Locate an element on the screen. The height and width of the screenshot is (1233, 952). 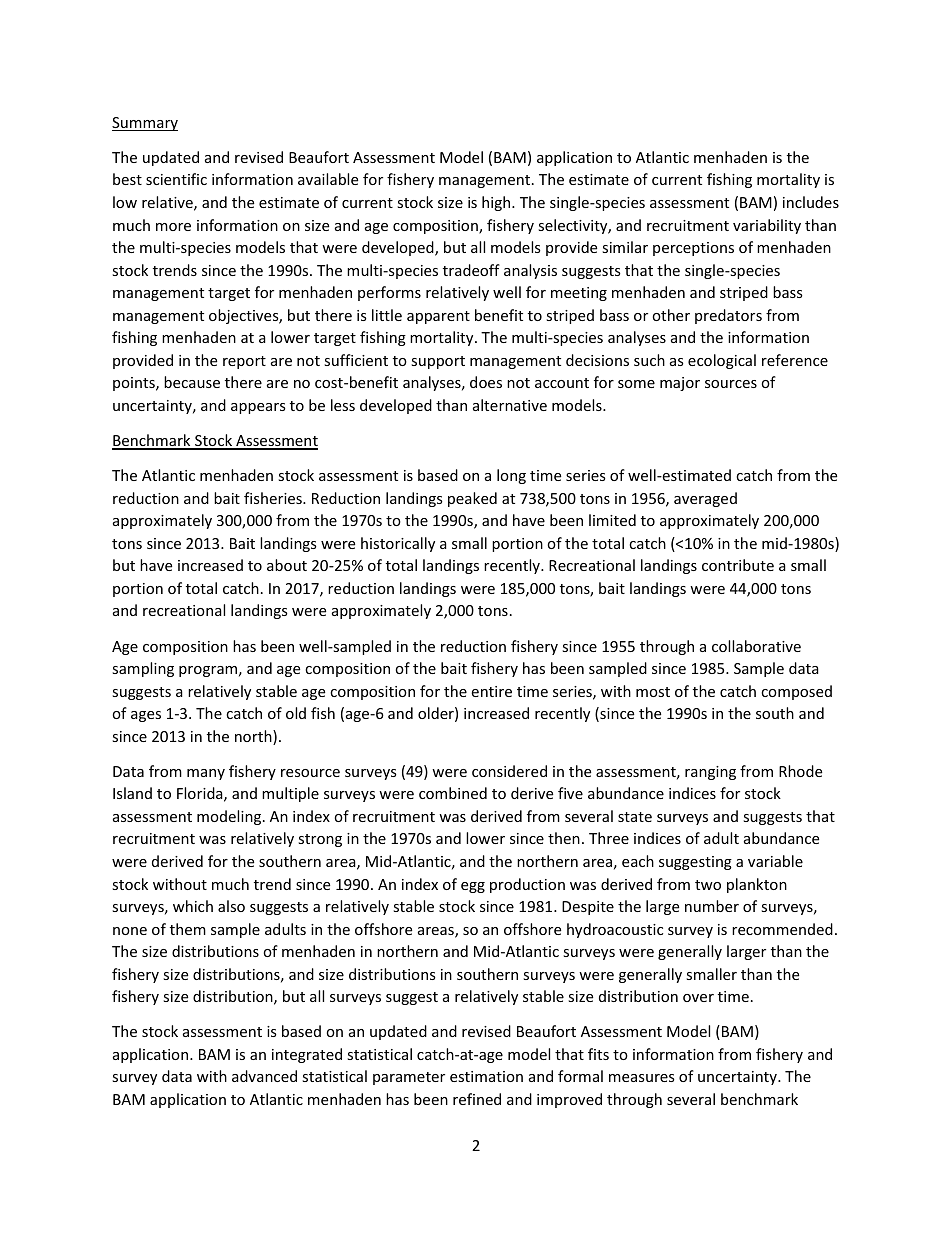
appears is located at coordinates (258, 408).
